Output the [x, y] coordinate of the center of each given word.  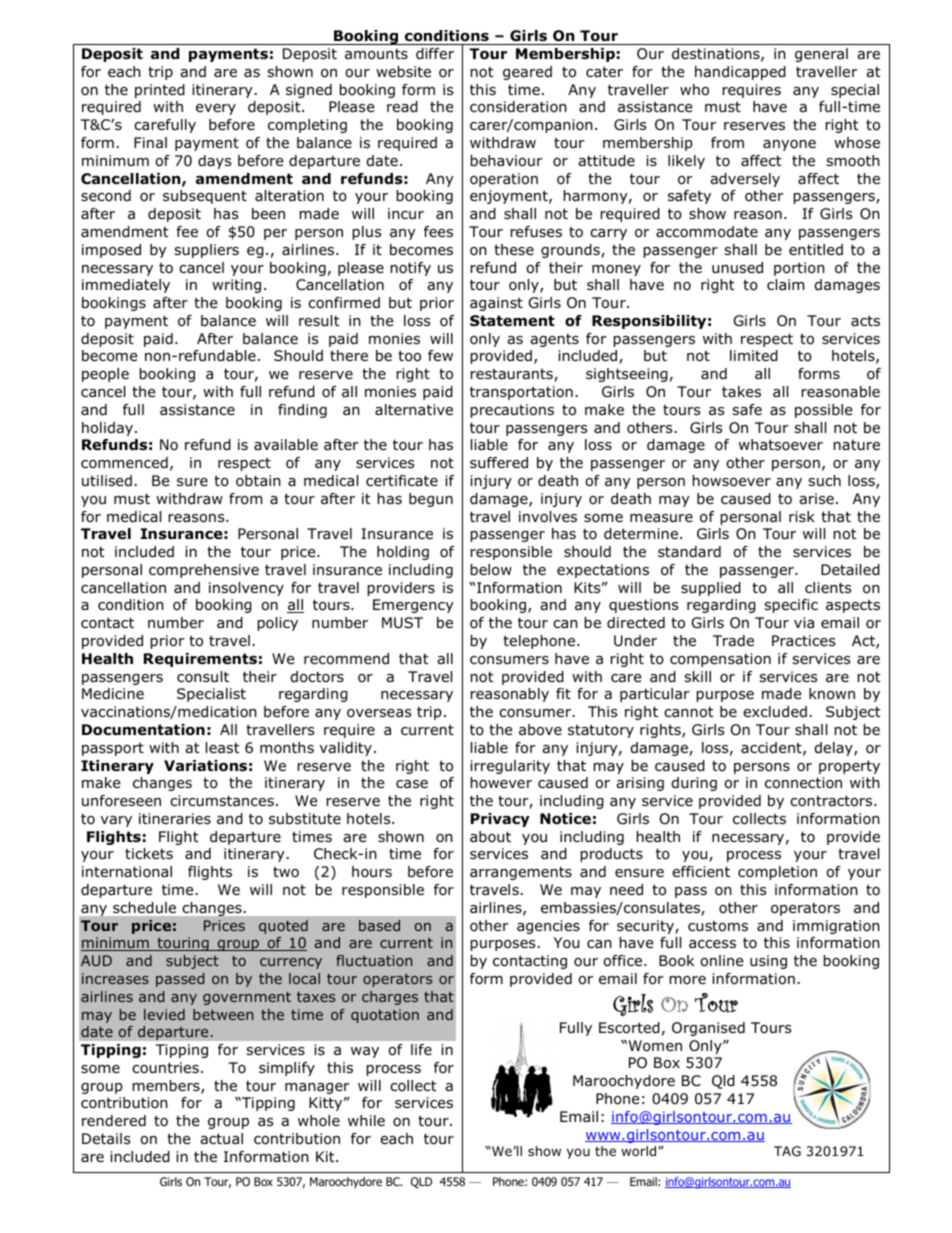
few [440, 355]
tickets [149, 853]
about [490, 837]
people [105, 375]
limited [754, 356]
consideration [518, 107]
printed [160, 91]
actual [221, 1139]
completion [777, 873]
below [491, 570]
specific [791, 606]
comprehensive [204, 571]
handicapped [740, 73]
